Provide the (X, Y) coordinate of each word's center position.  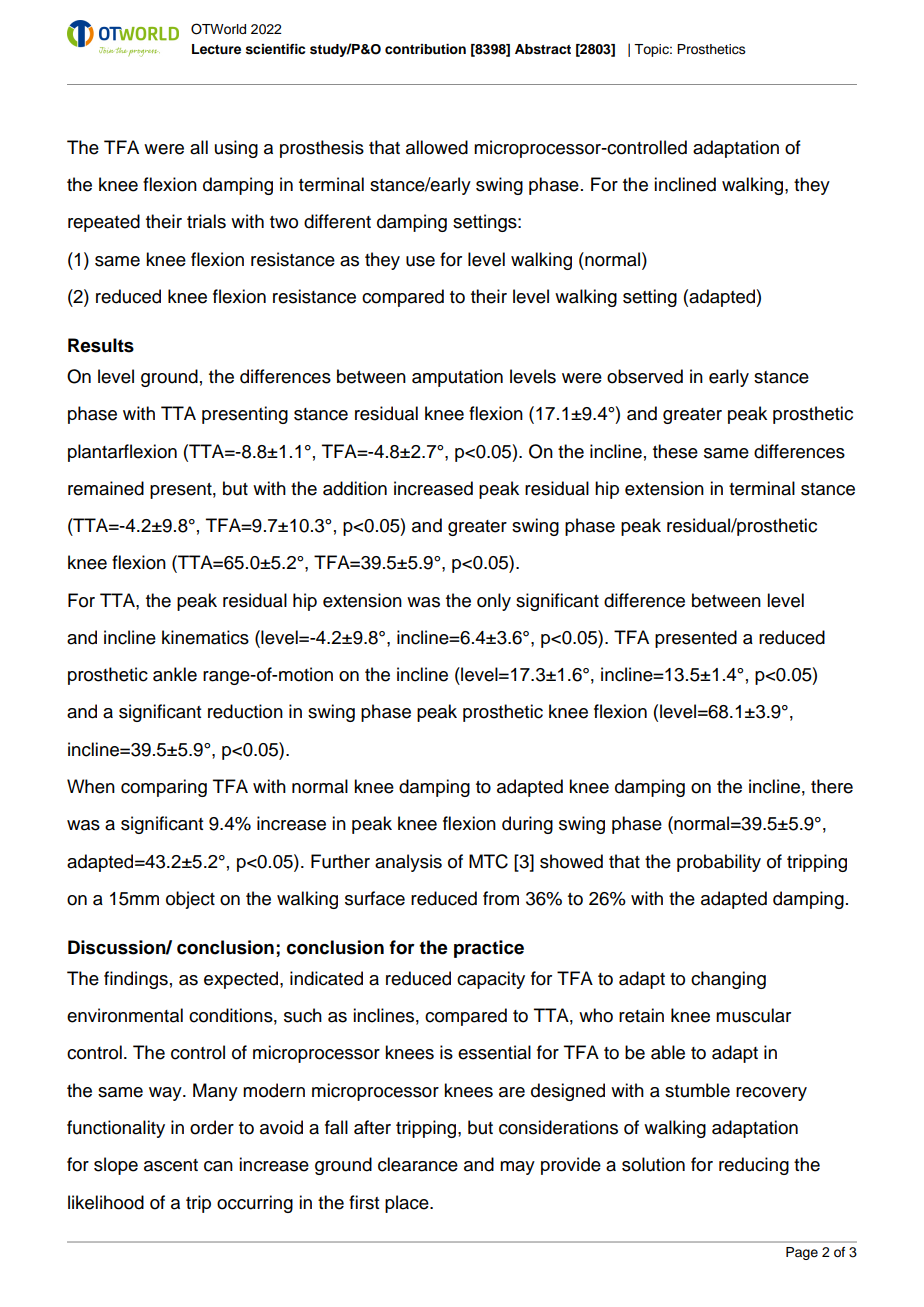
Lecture (216, 49)
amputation (457, 378)
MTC (488, 861)
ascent (171, 1165)
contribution (425, 49)
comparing (164, 788)
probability (719, 863)
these (675, 451)
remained (106, 488)
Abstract (543, 49)
